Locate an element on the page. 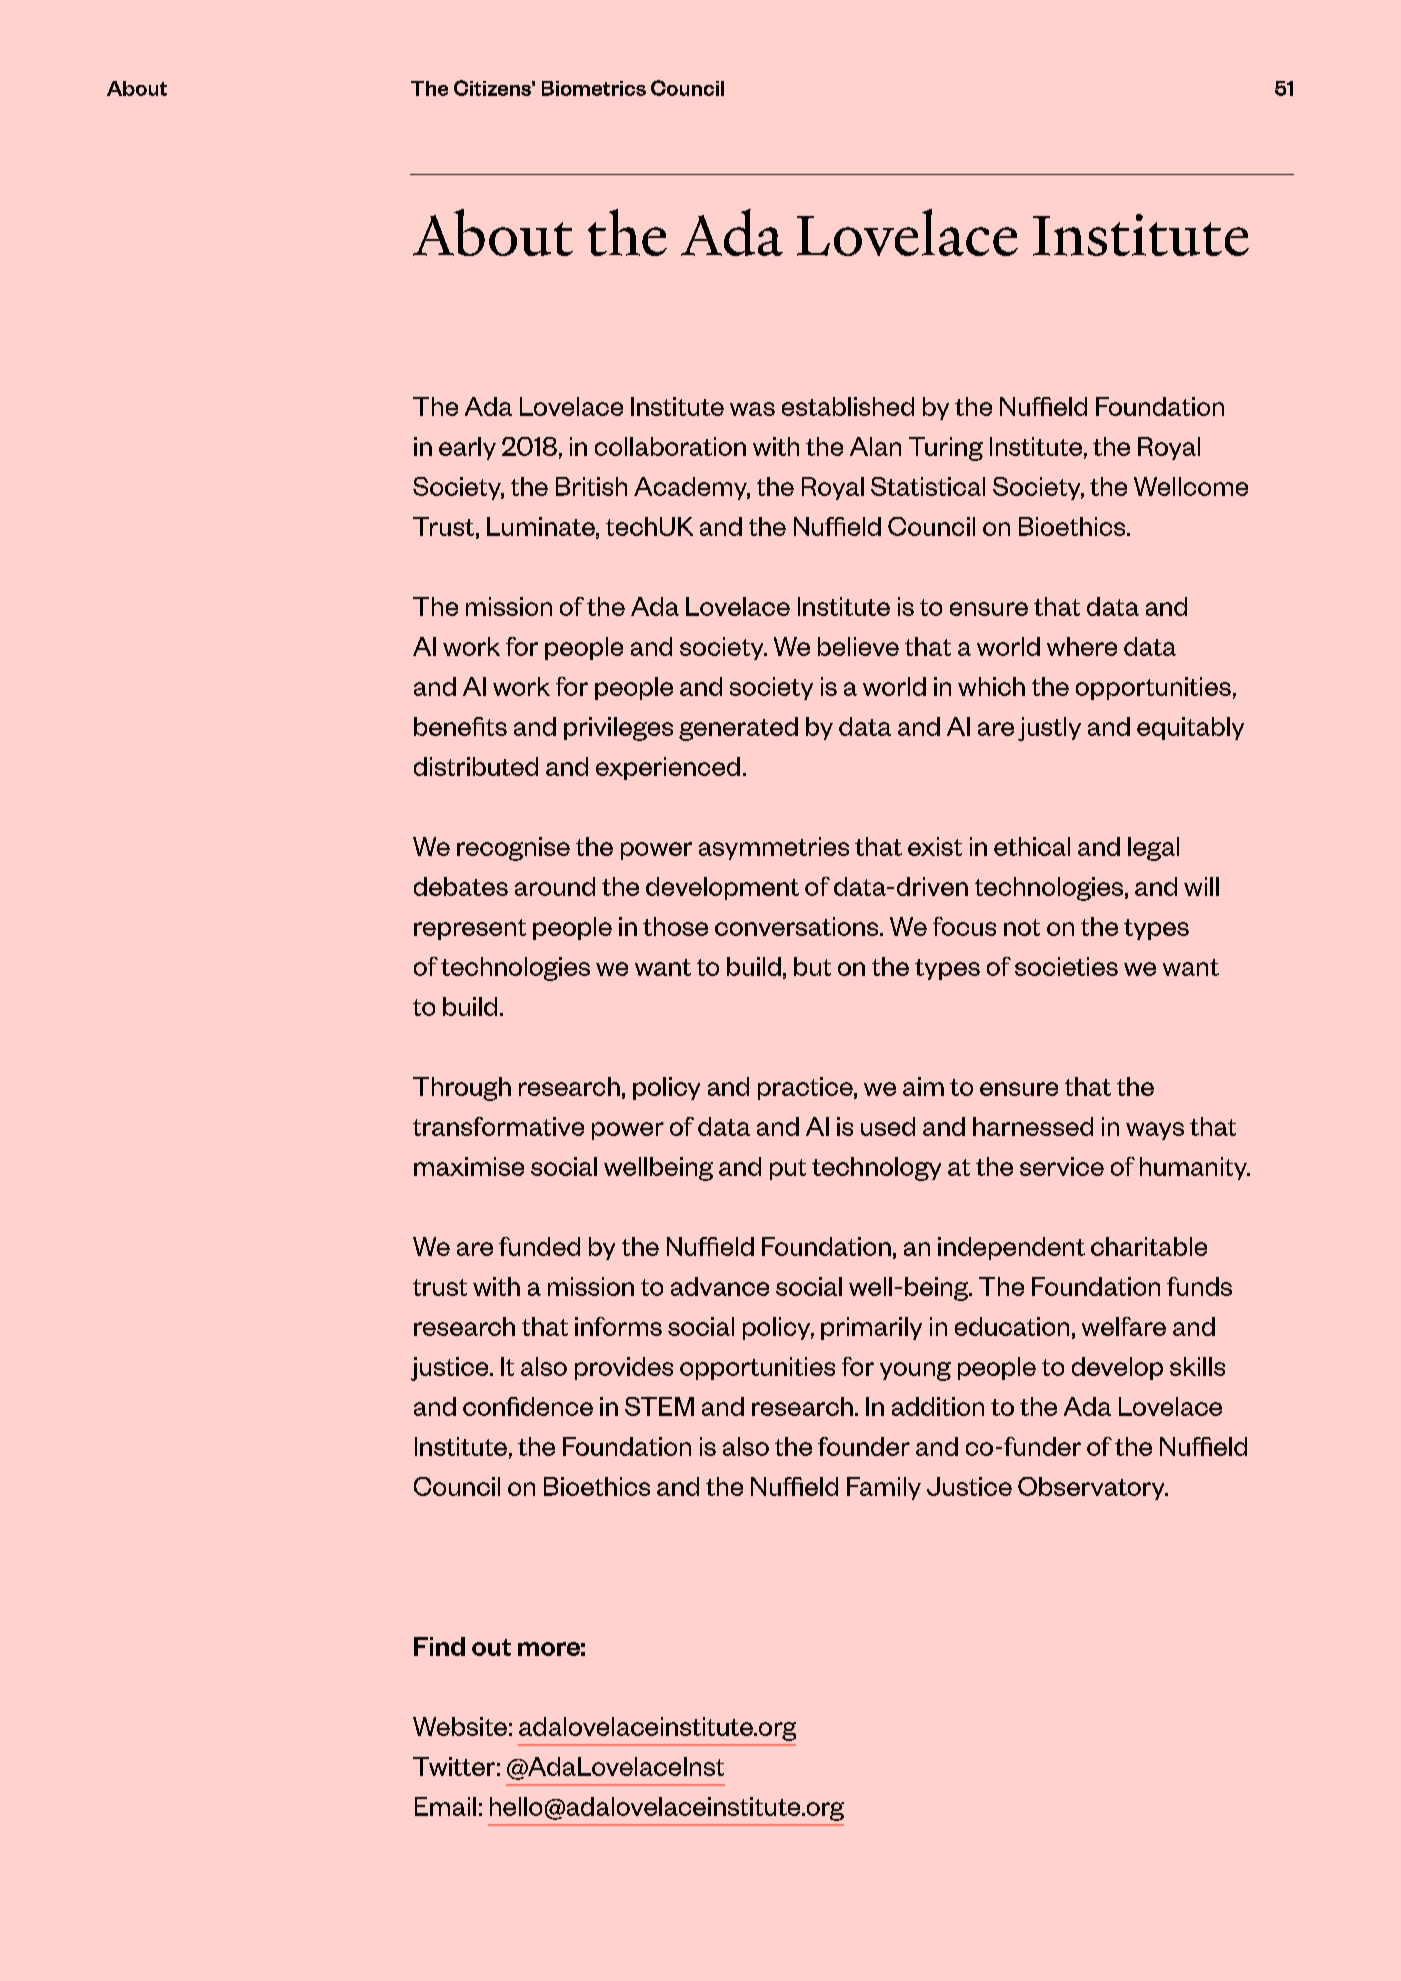 The image size is (1401, 1981). conversations is located at coordinates (798, 926).
